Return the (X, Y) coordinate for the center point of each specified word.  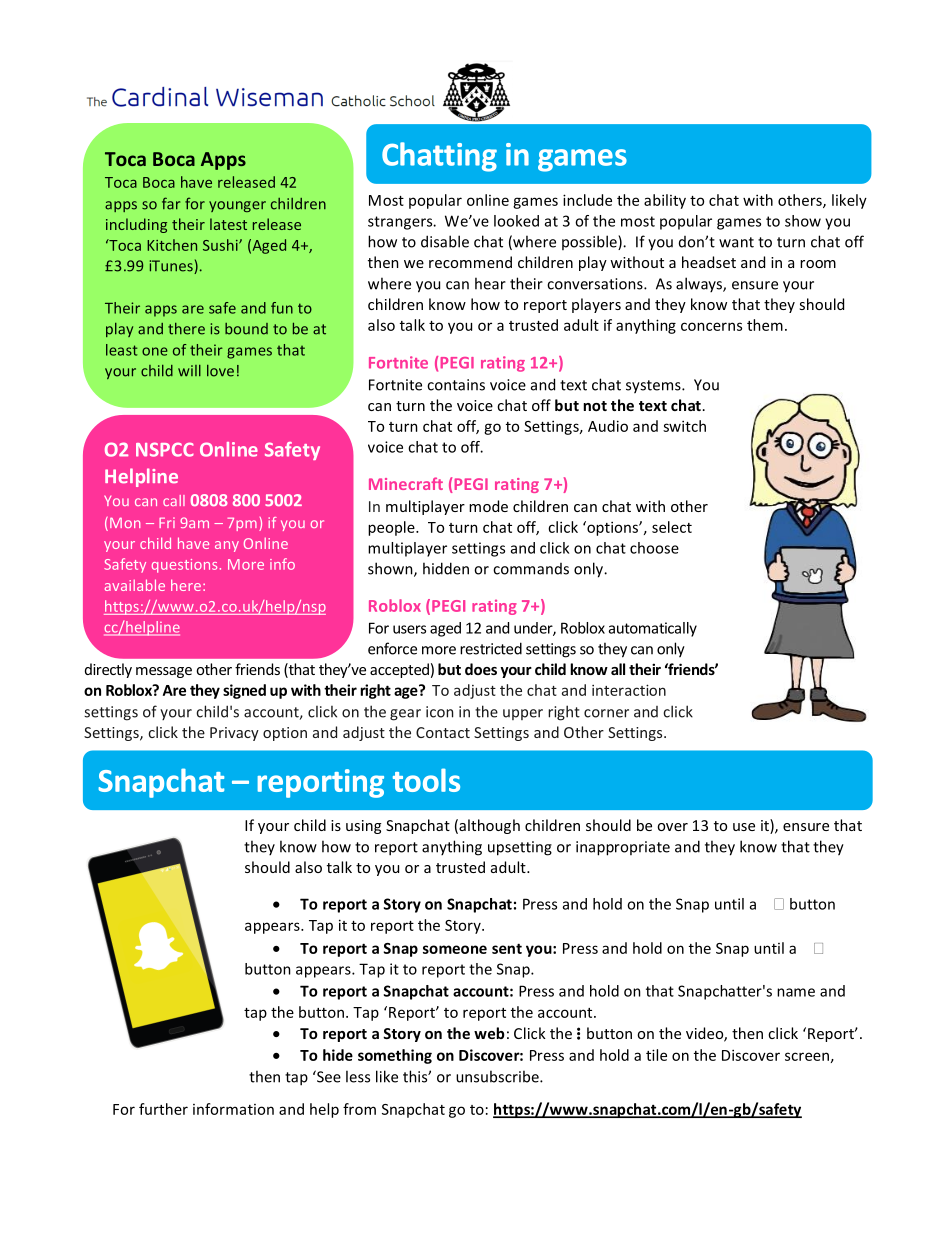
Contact (443, 732)
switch (684, 426)
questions (184, 566)
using (363, 827)
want (736, 242)
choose (654, 548)
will (189, 371)
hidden (446, 568)
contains (456, 385)
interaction (629, 690)
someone (455, 949)
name (796, 992)
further (163, 1109)
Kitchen (172, 245)
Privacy (234, 734)
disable (445, 241)
